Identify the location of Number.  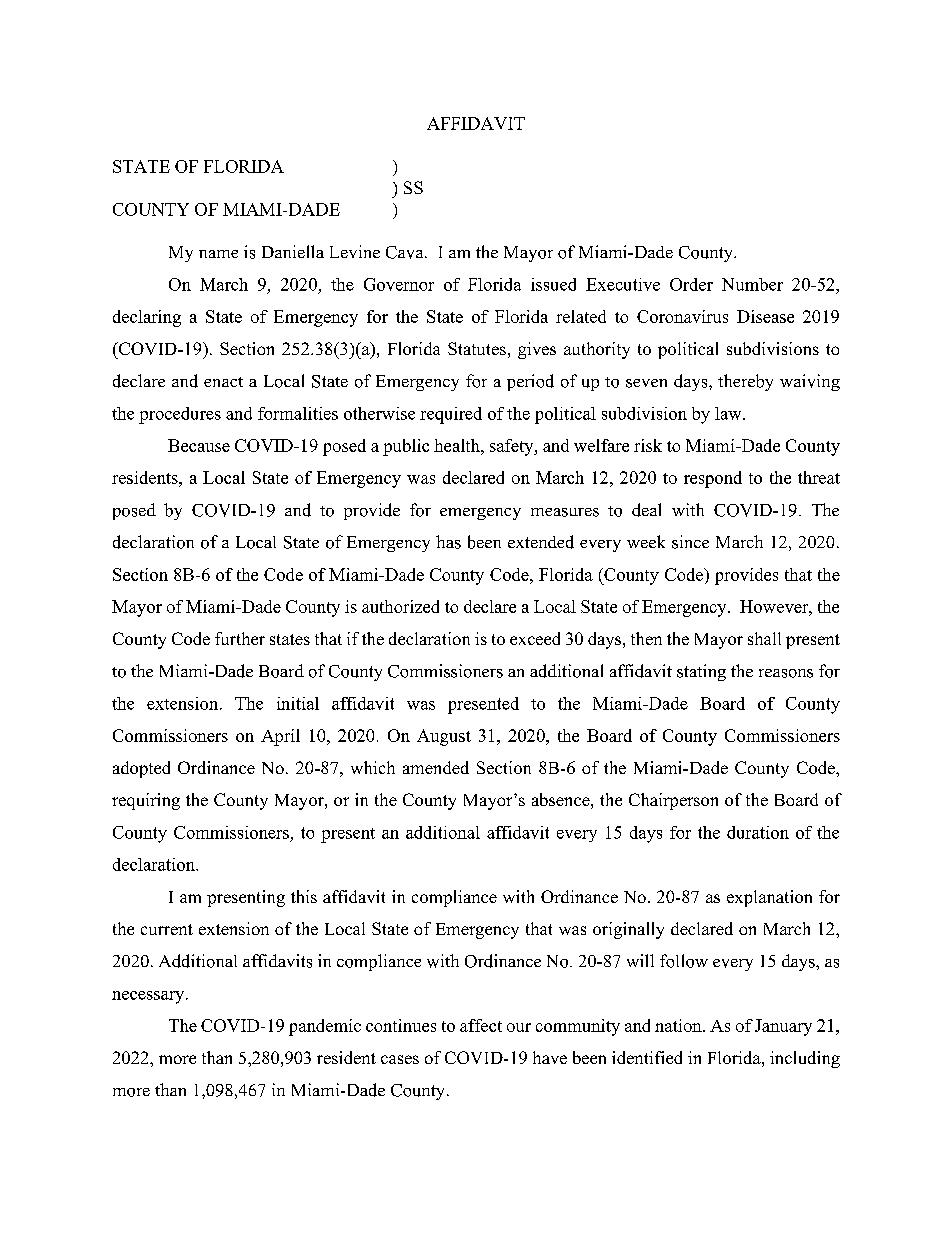
(752, 284).
